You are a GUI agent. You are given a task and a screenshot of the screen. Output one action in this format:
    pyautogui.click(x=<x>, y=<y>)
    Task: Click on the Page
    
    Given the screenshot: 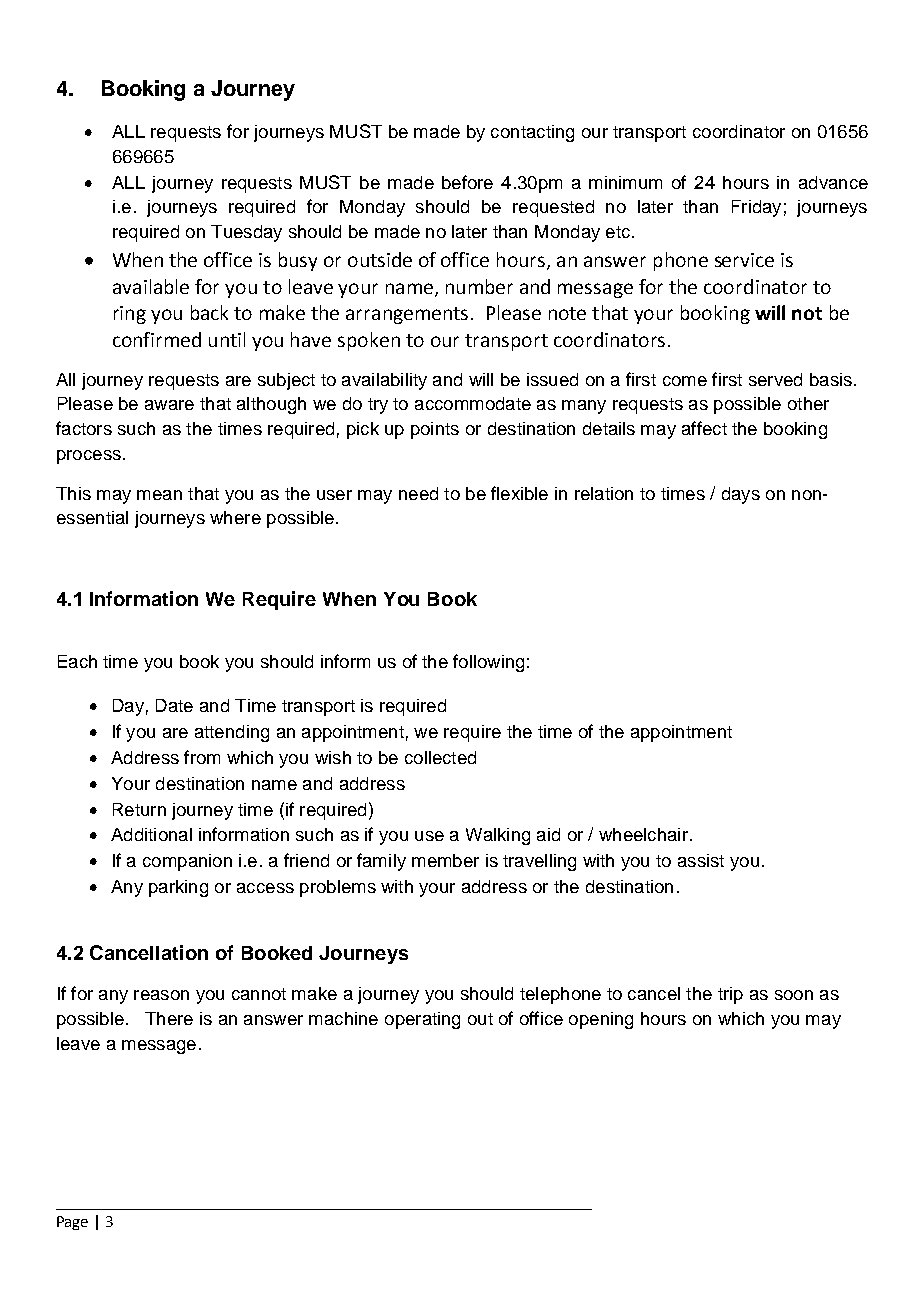 What is the action you would take?
    pyautogui.click(x=72, y=1223)
